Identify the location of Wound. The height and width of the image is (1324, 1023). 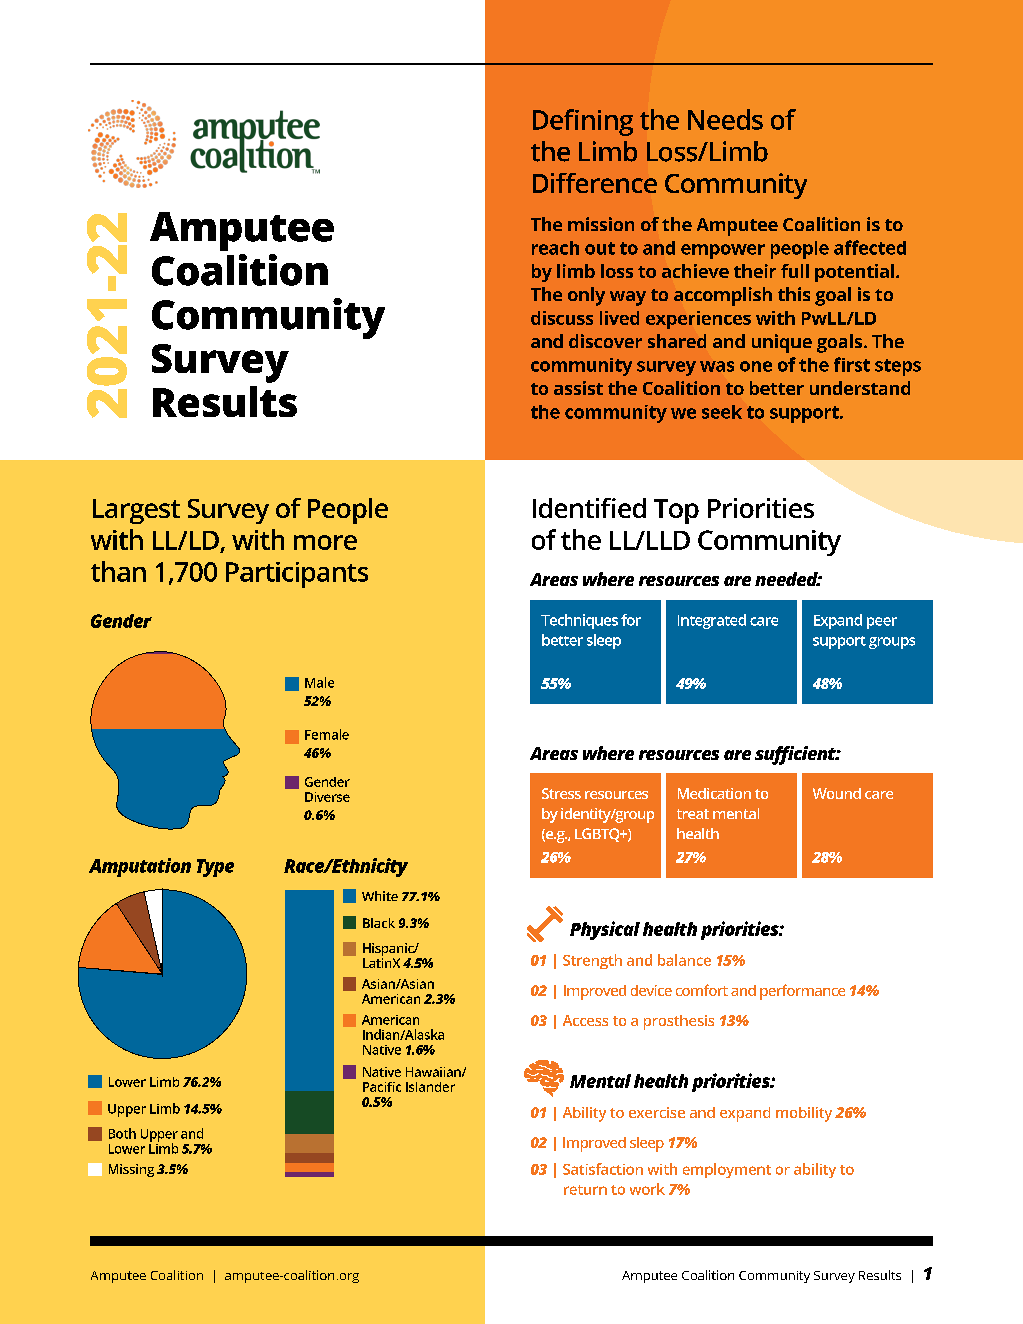
(837, 793).
